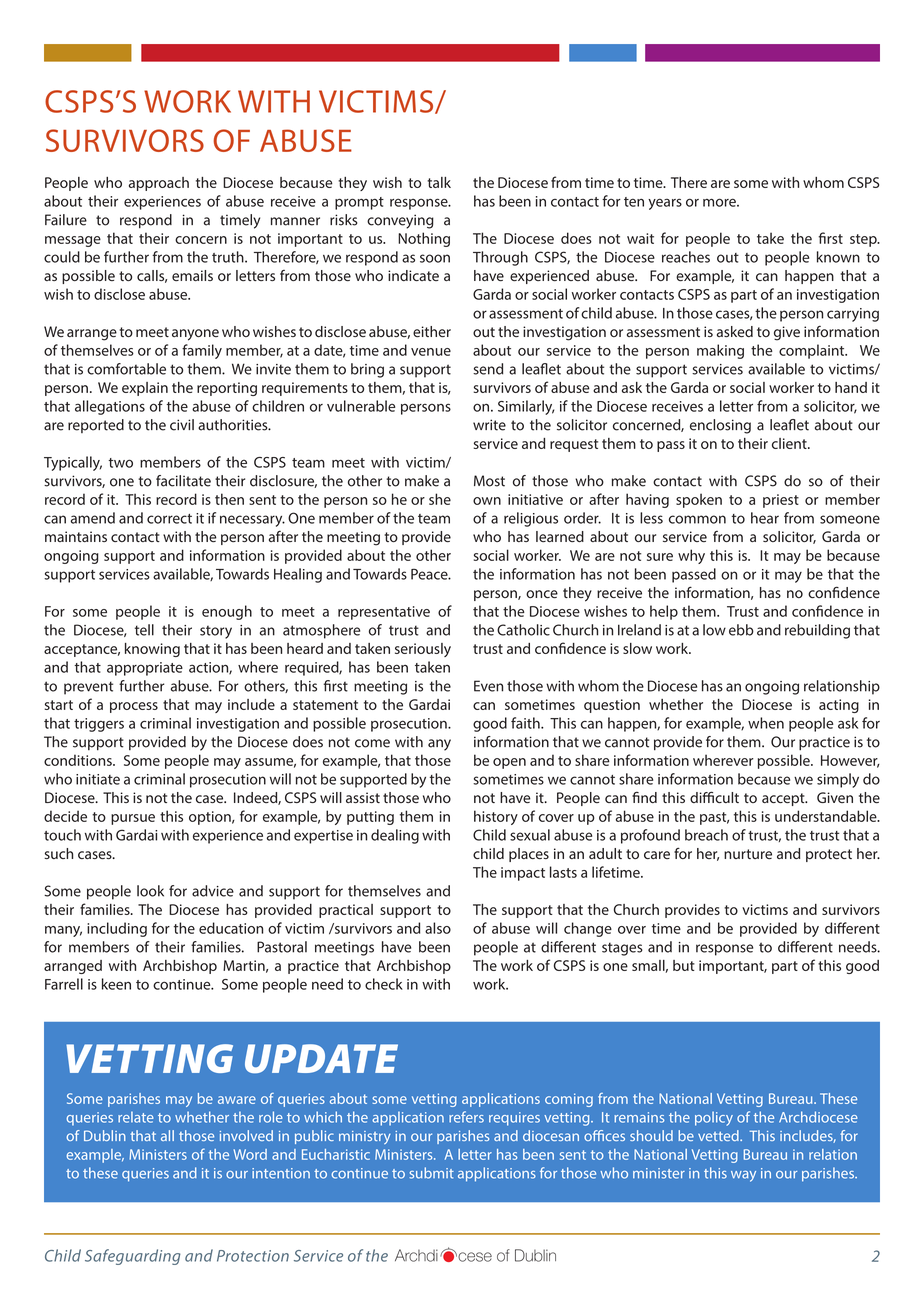 The width and height of the screenshot is (924, 1308). I want to click on known, so click(838, 257).
